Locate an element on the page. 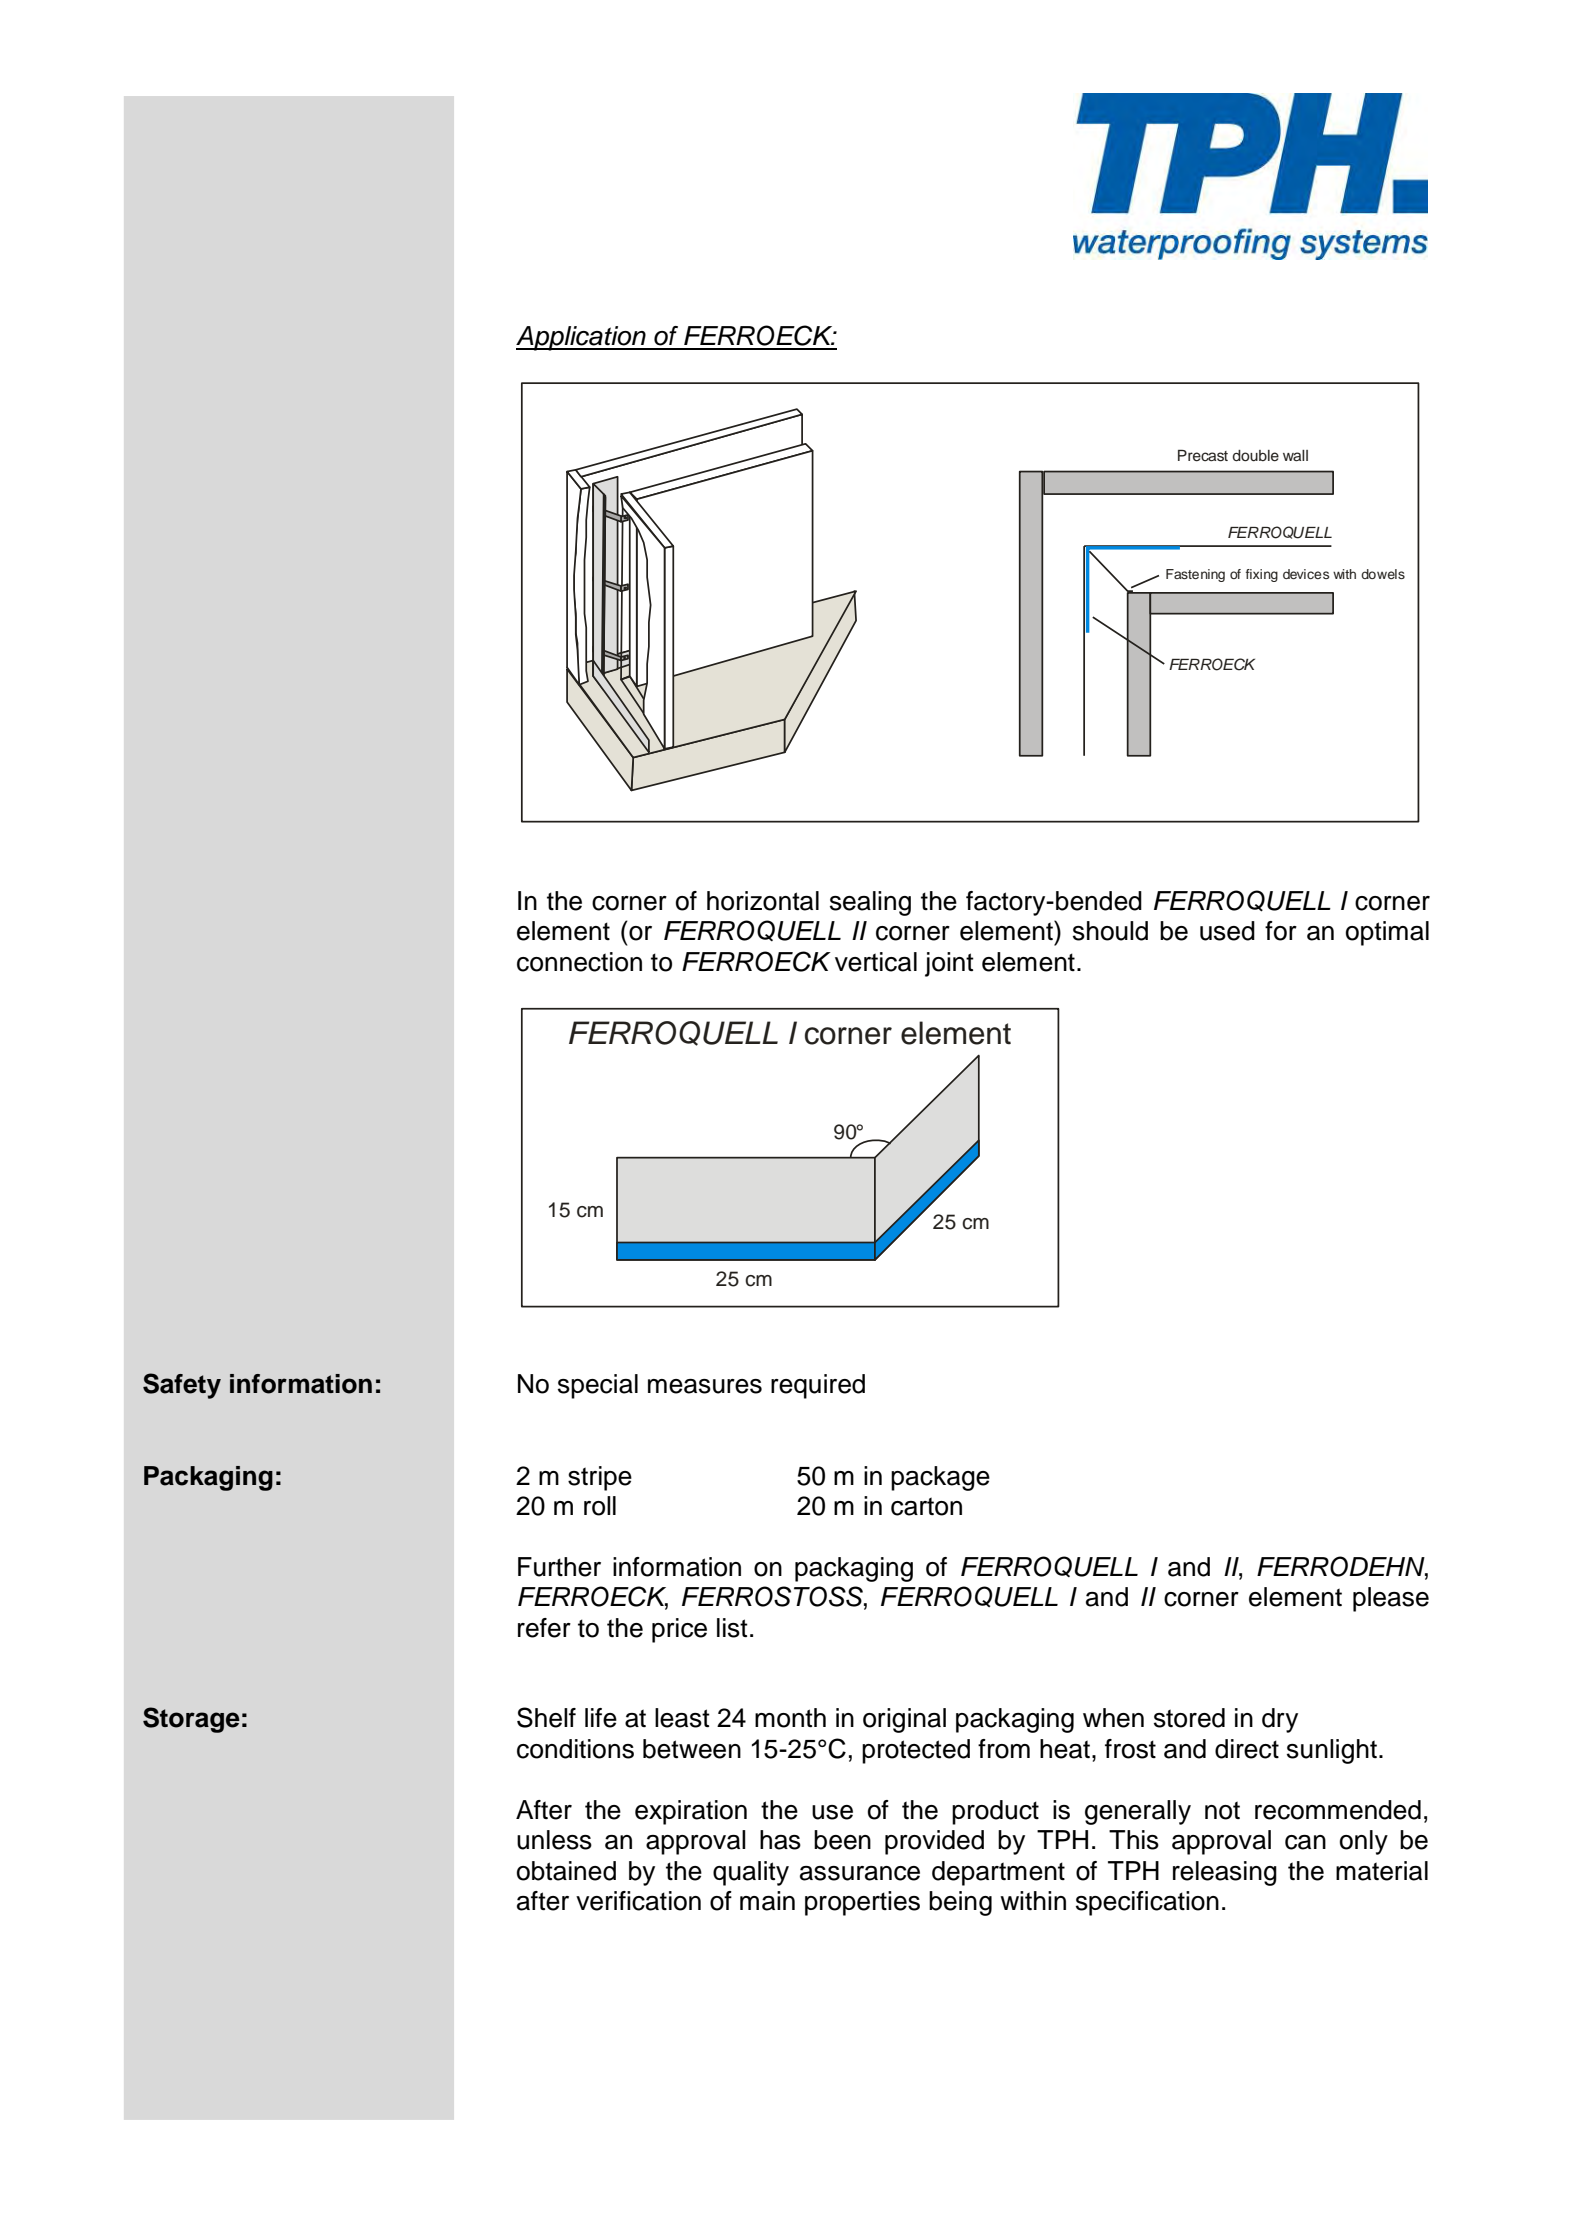  unless is located at coordinates (554, 1840).
